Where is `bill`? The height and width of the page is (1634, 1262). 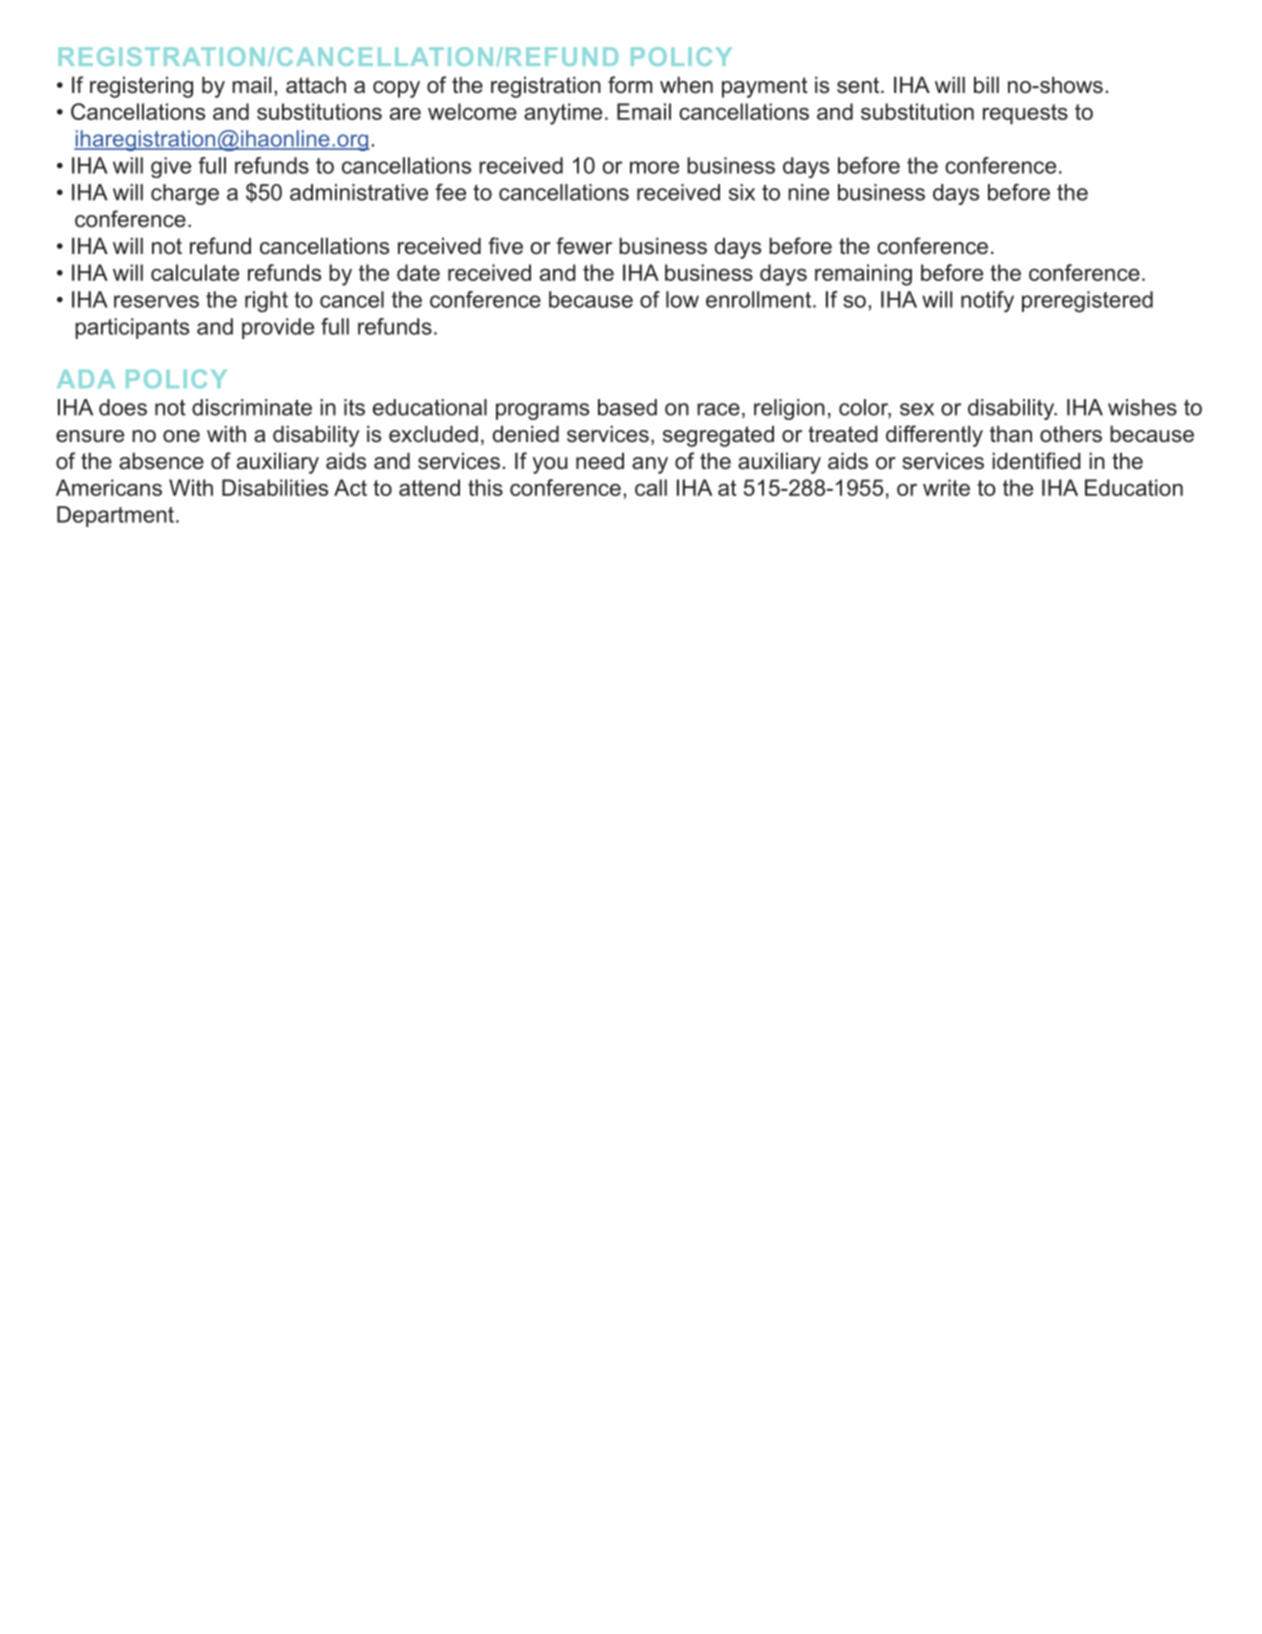
bill is located at coordinates (986, 85).
